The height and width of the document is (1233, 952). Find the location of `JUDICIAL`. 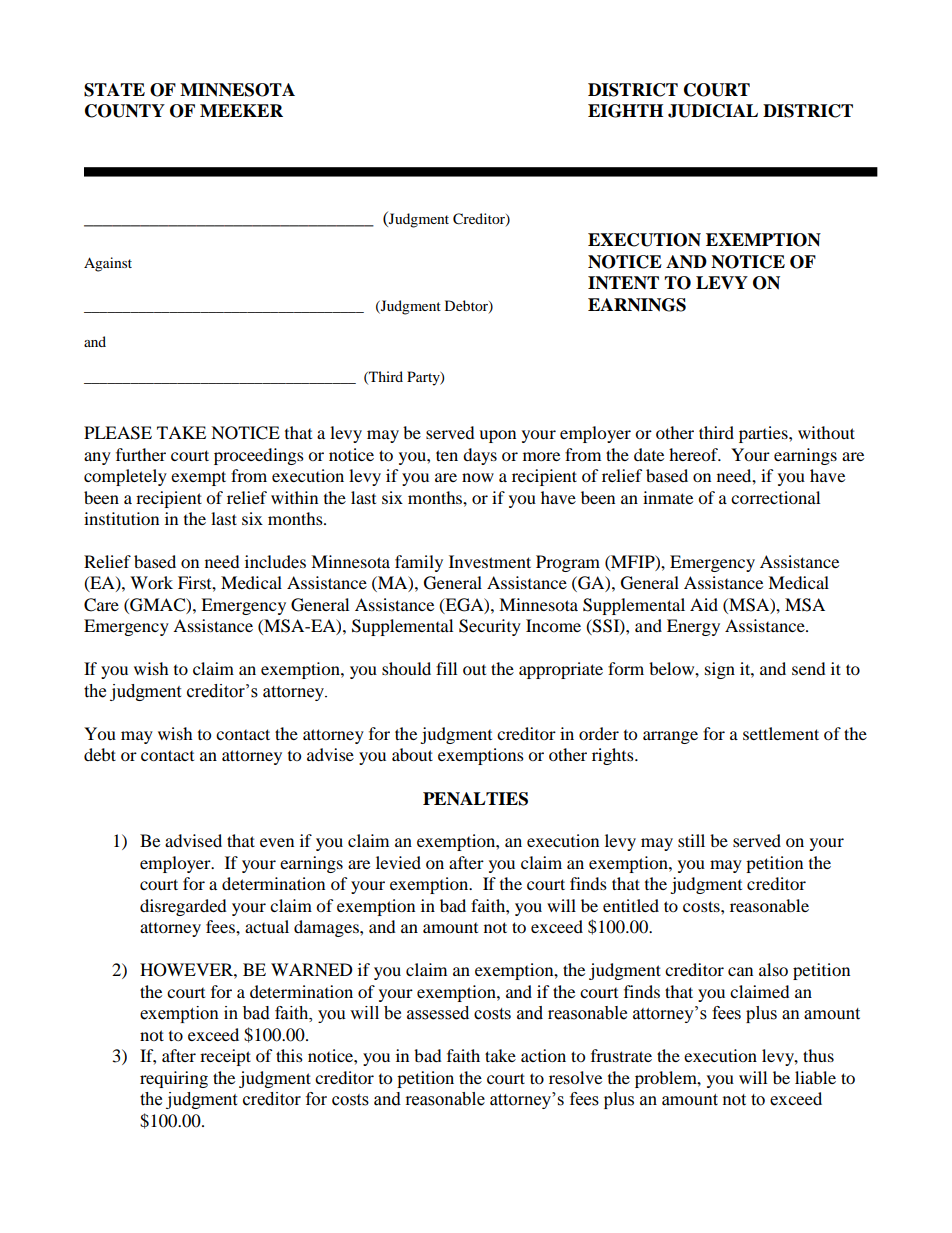

JUDICIAL is located at coordinates (713, 111).
